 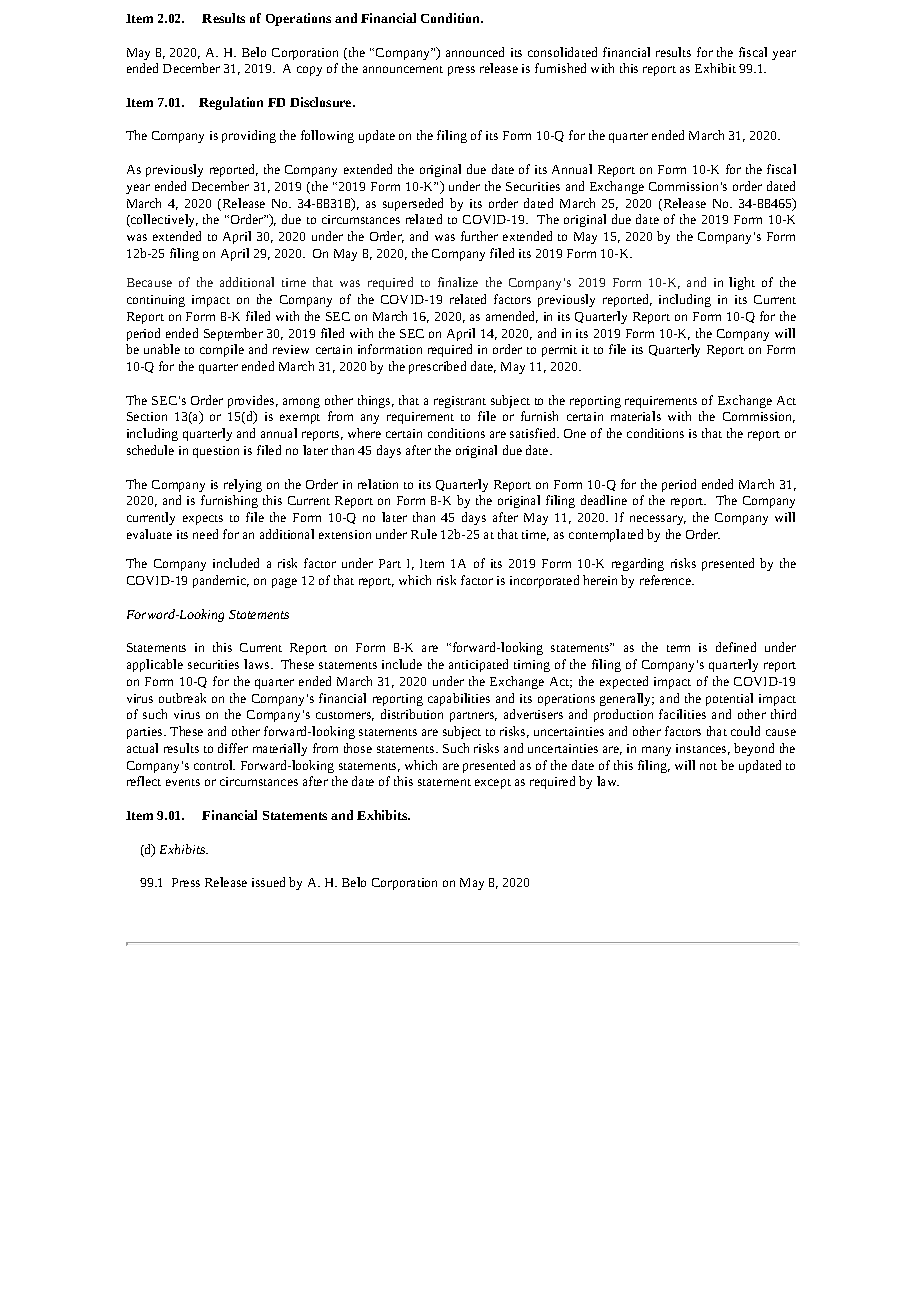 What do you see at coordinates (268, 882) in the screenshot?
I see `issued` at bounding box center [268, 882].
